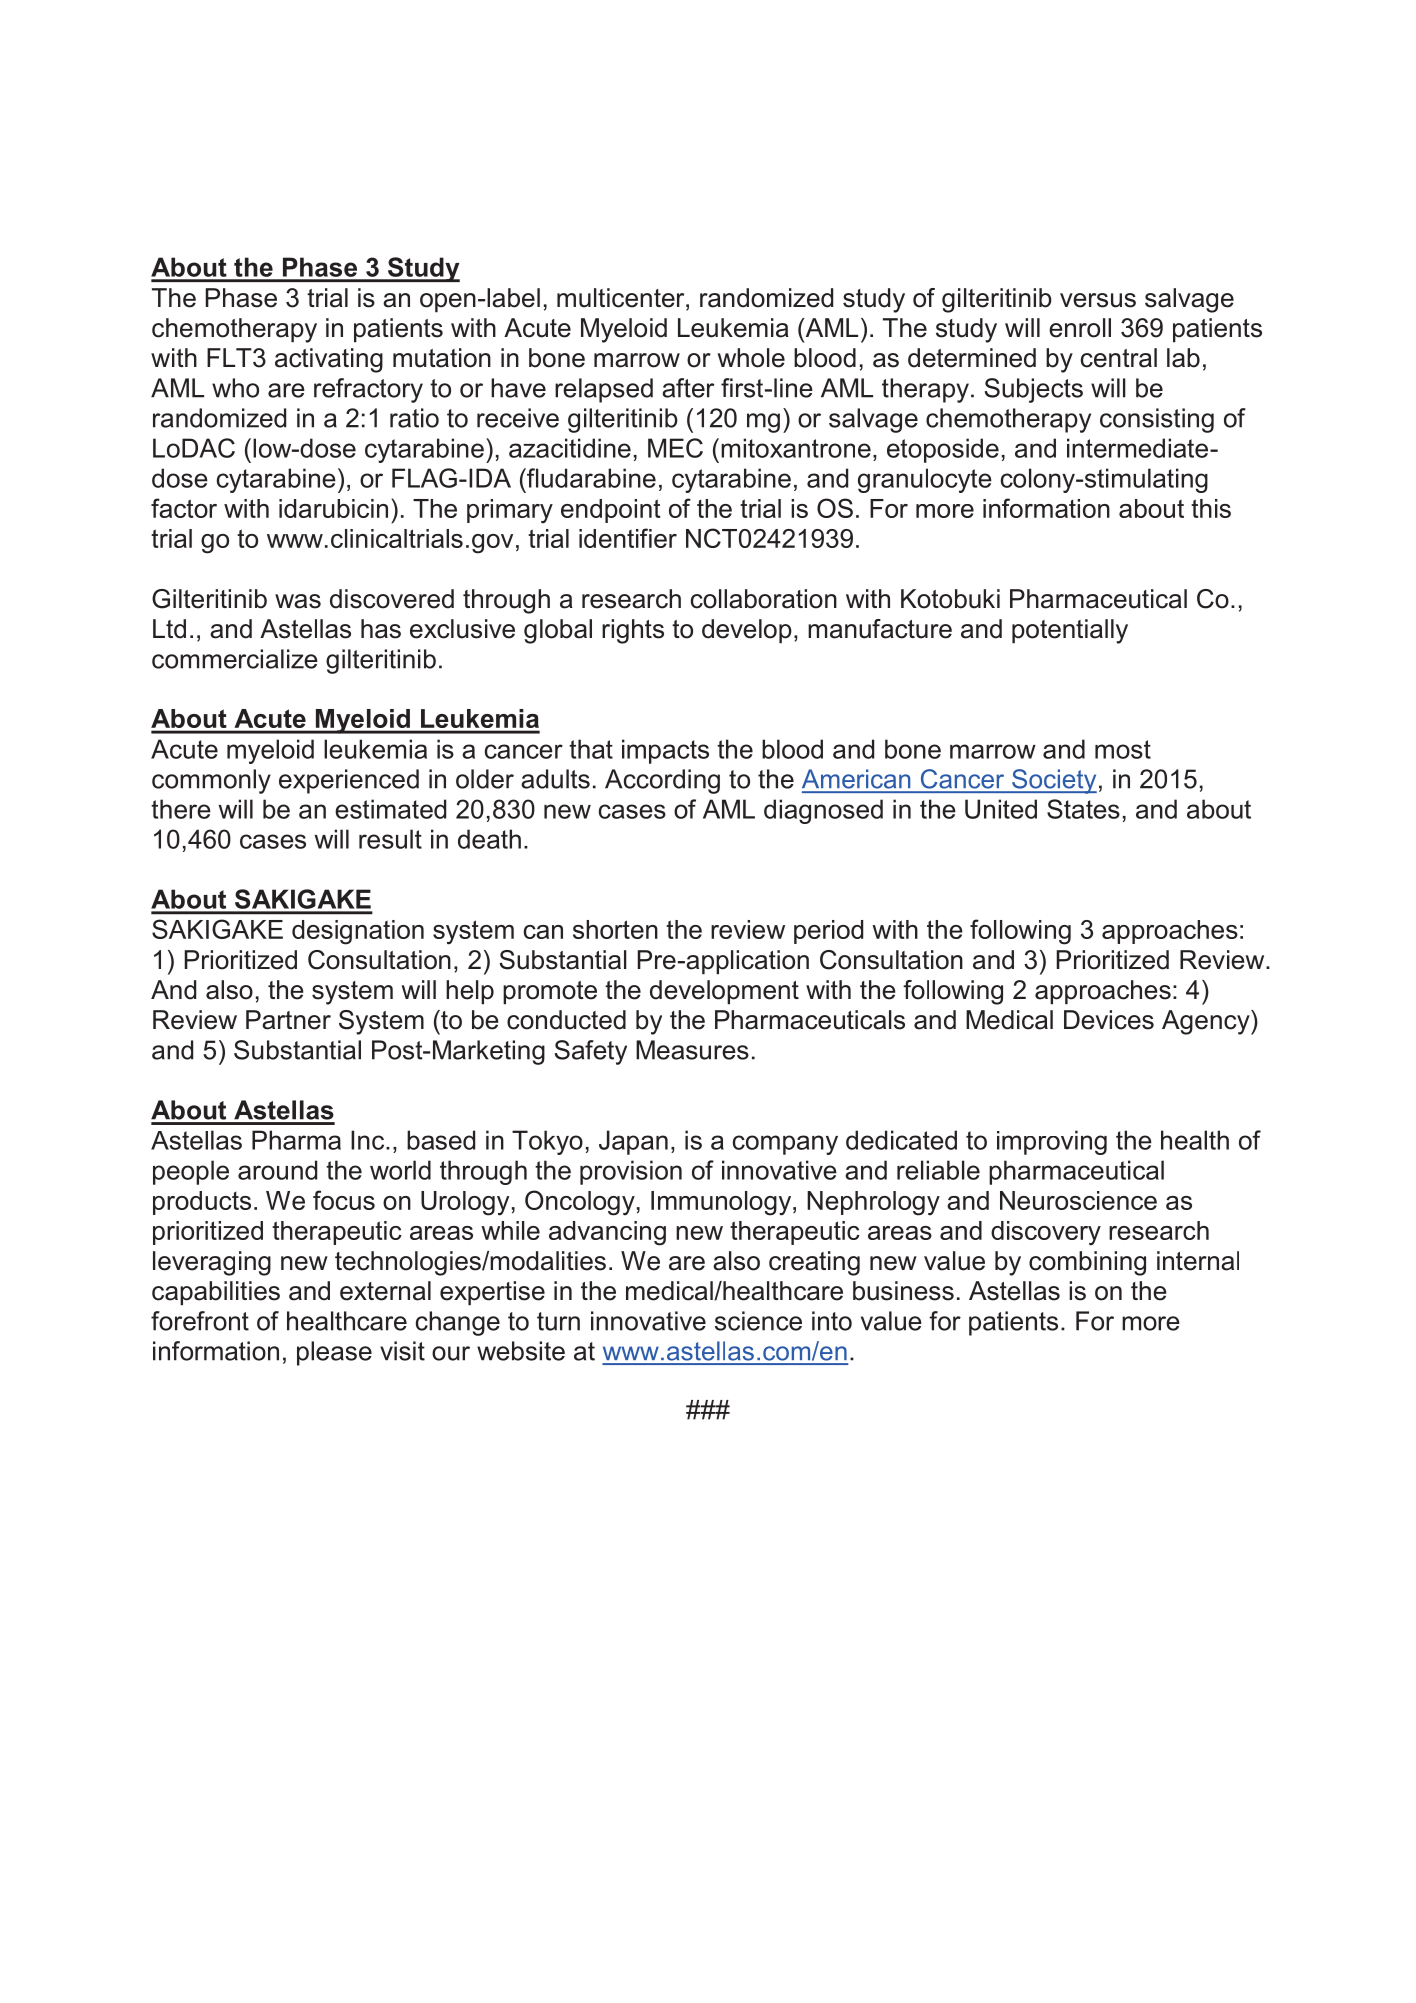 Image resolution: width=1416 pixels, height=2003 pixels. Describe the element at coordinates (751, 358) in the image. I see `whole` at that location.
